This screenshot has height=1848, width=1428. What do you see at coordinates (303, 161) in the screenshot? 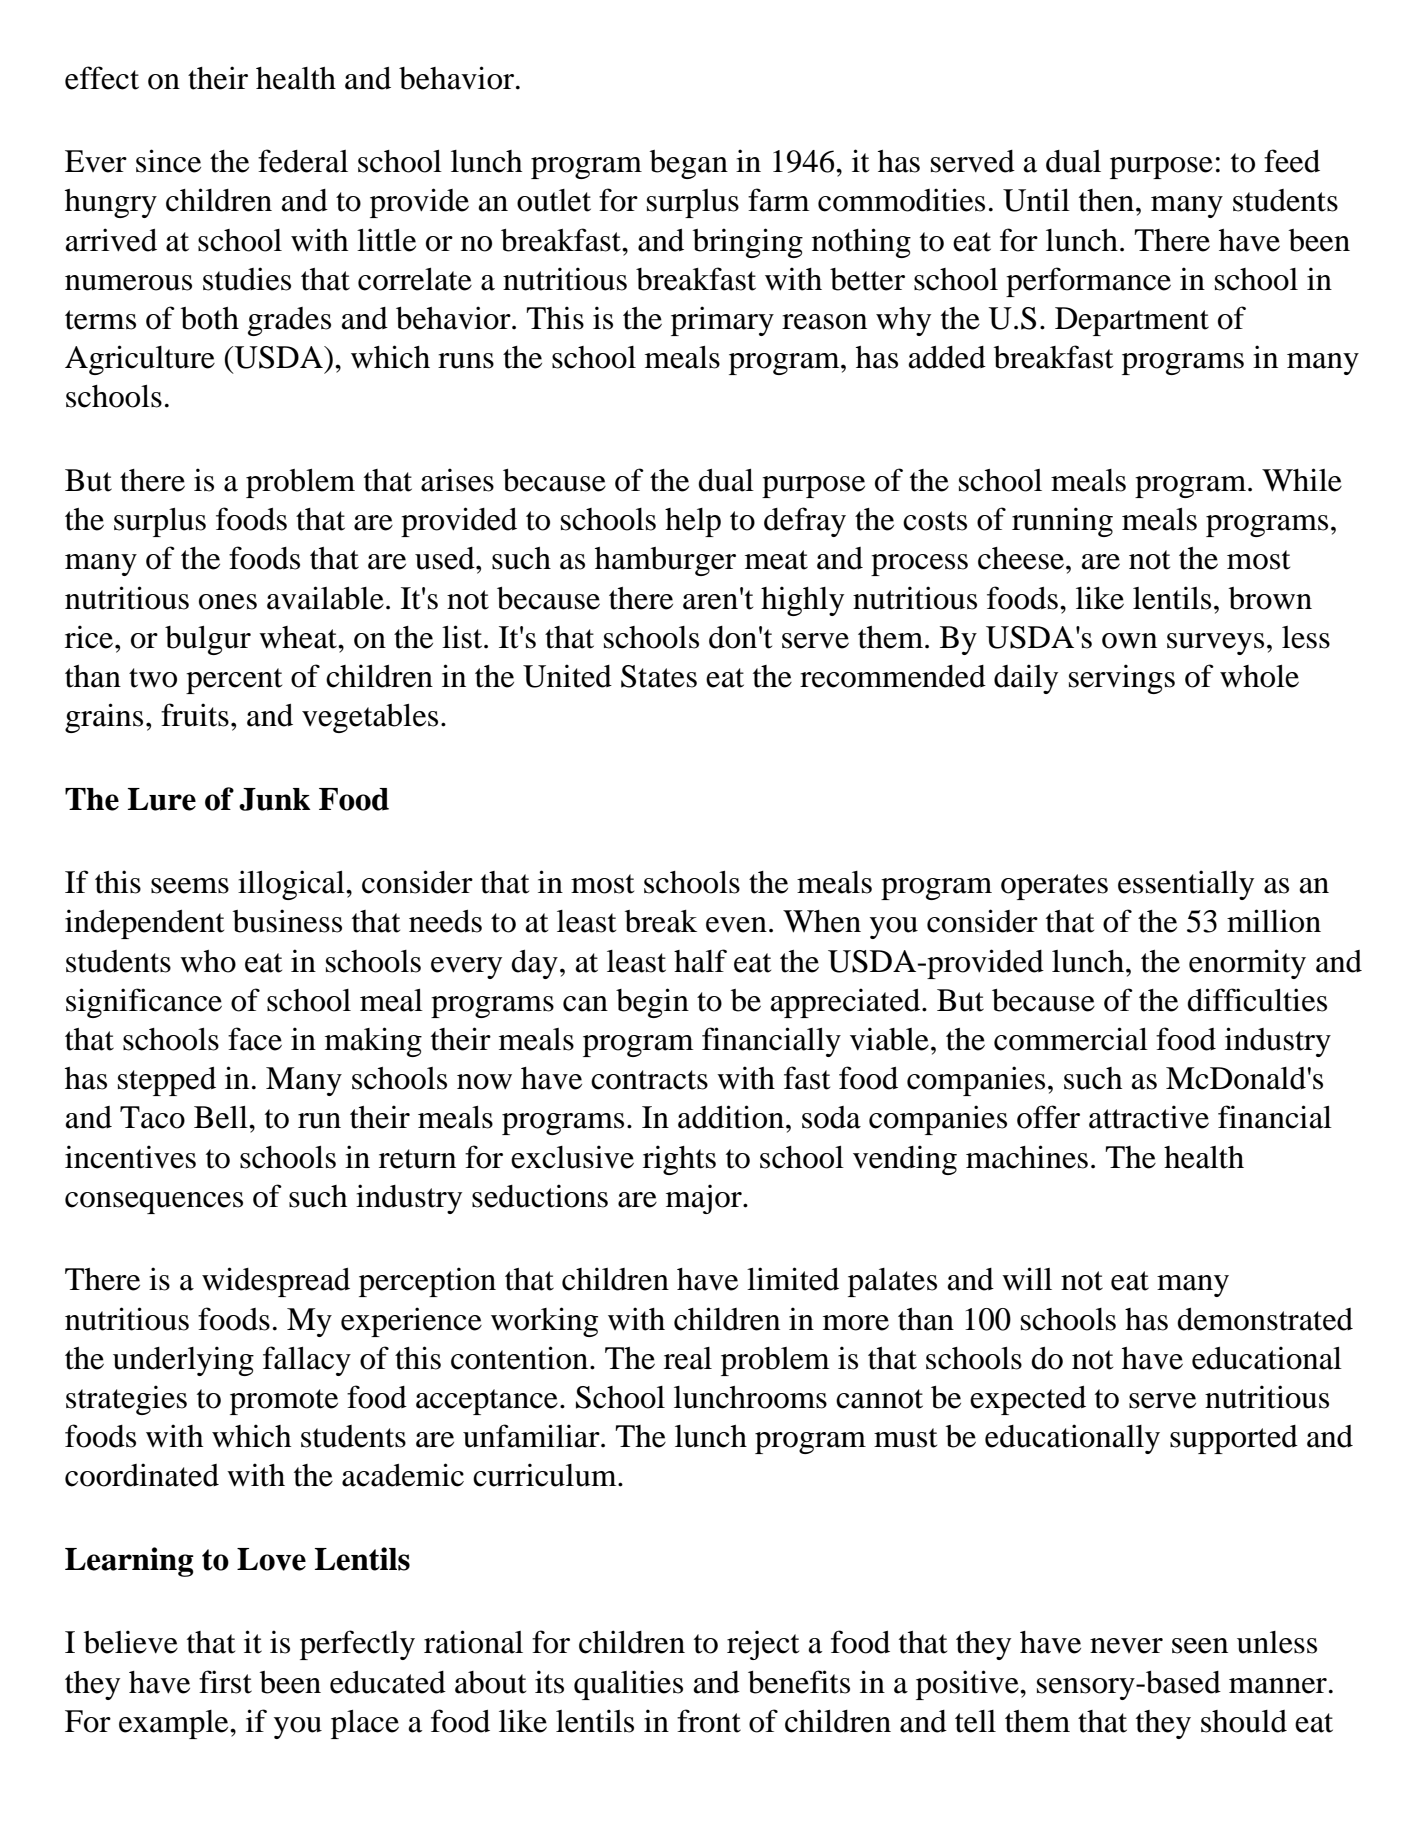
I see `federal` at bounding box center [303, 161].
